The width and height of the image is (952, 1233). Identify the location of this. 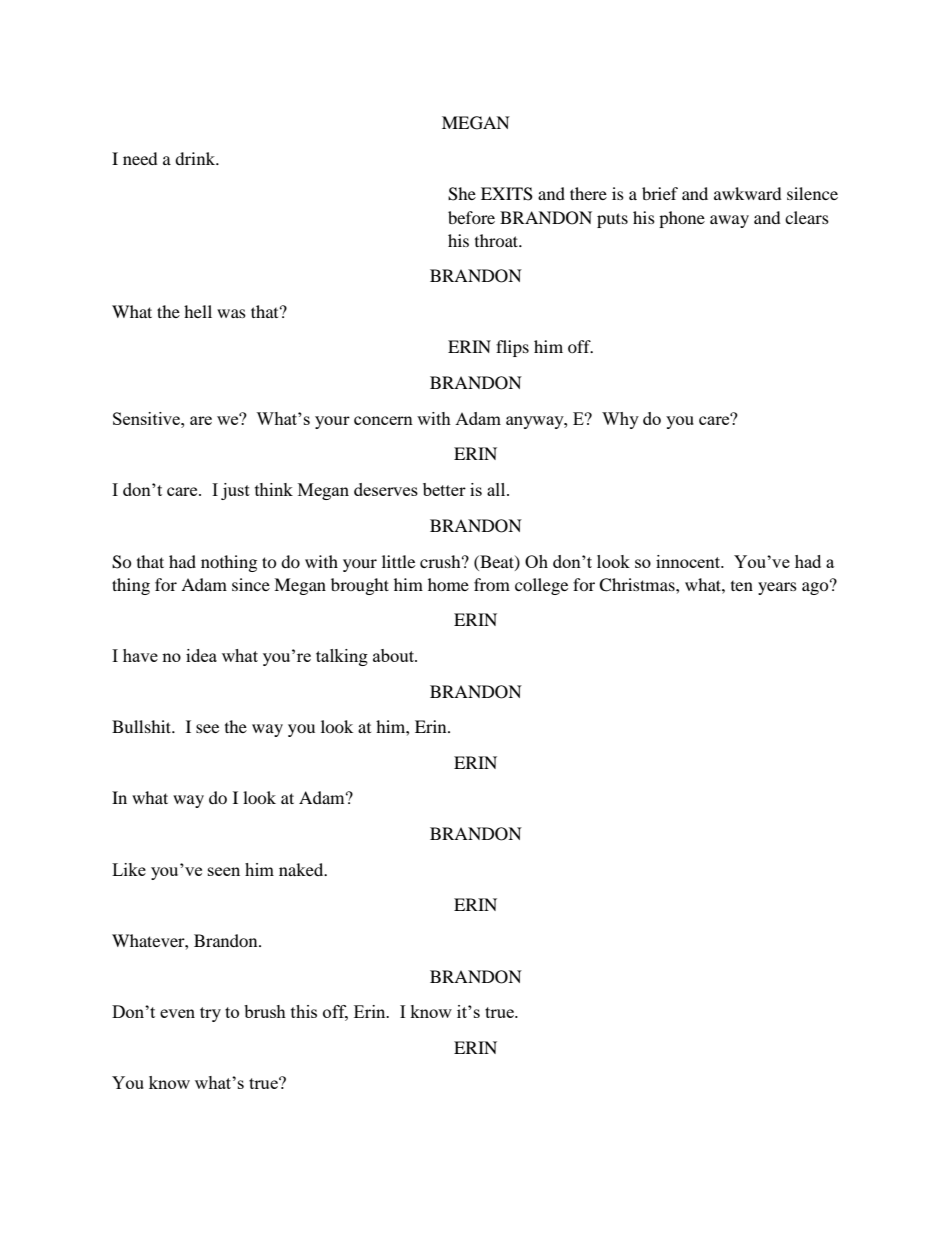
(304, 1011).
